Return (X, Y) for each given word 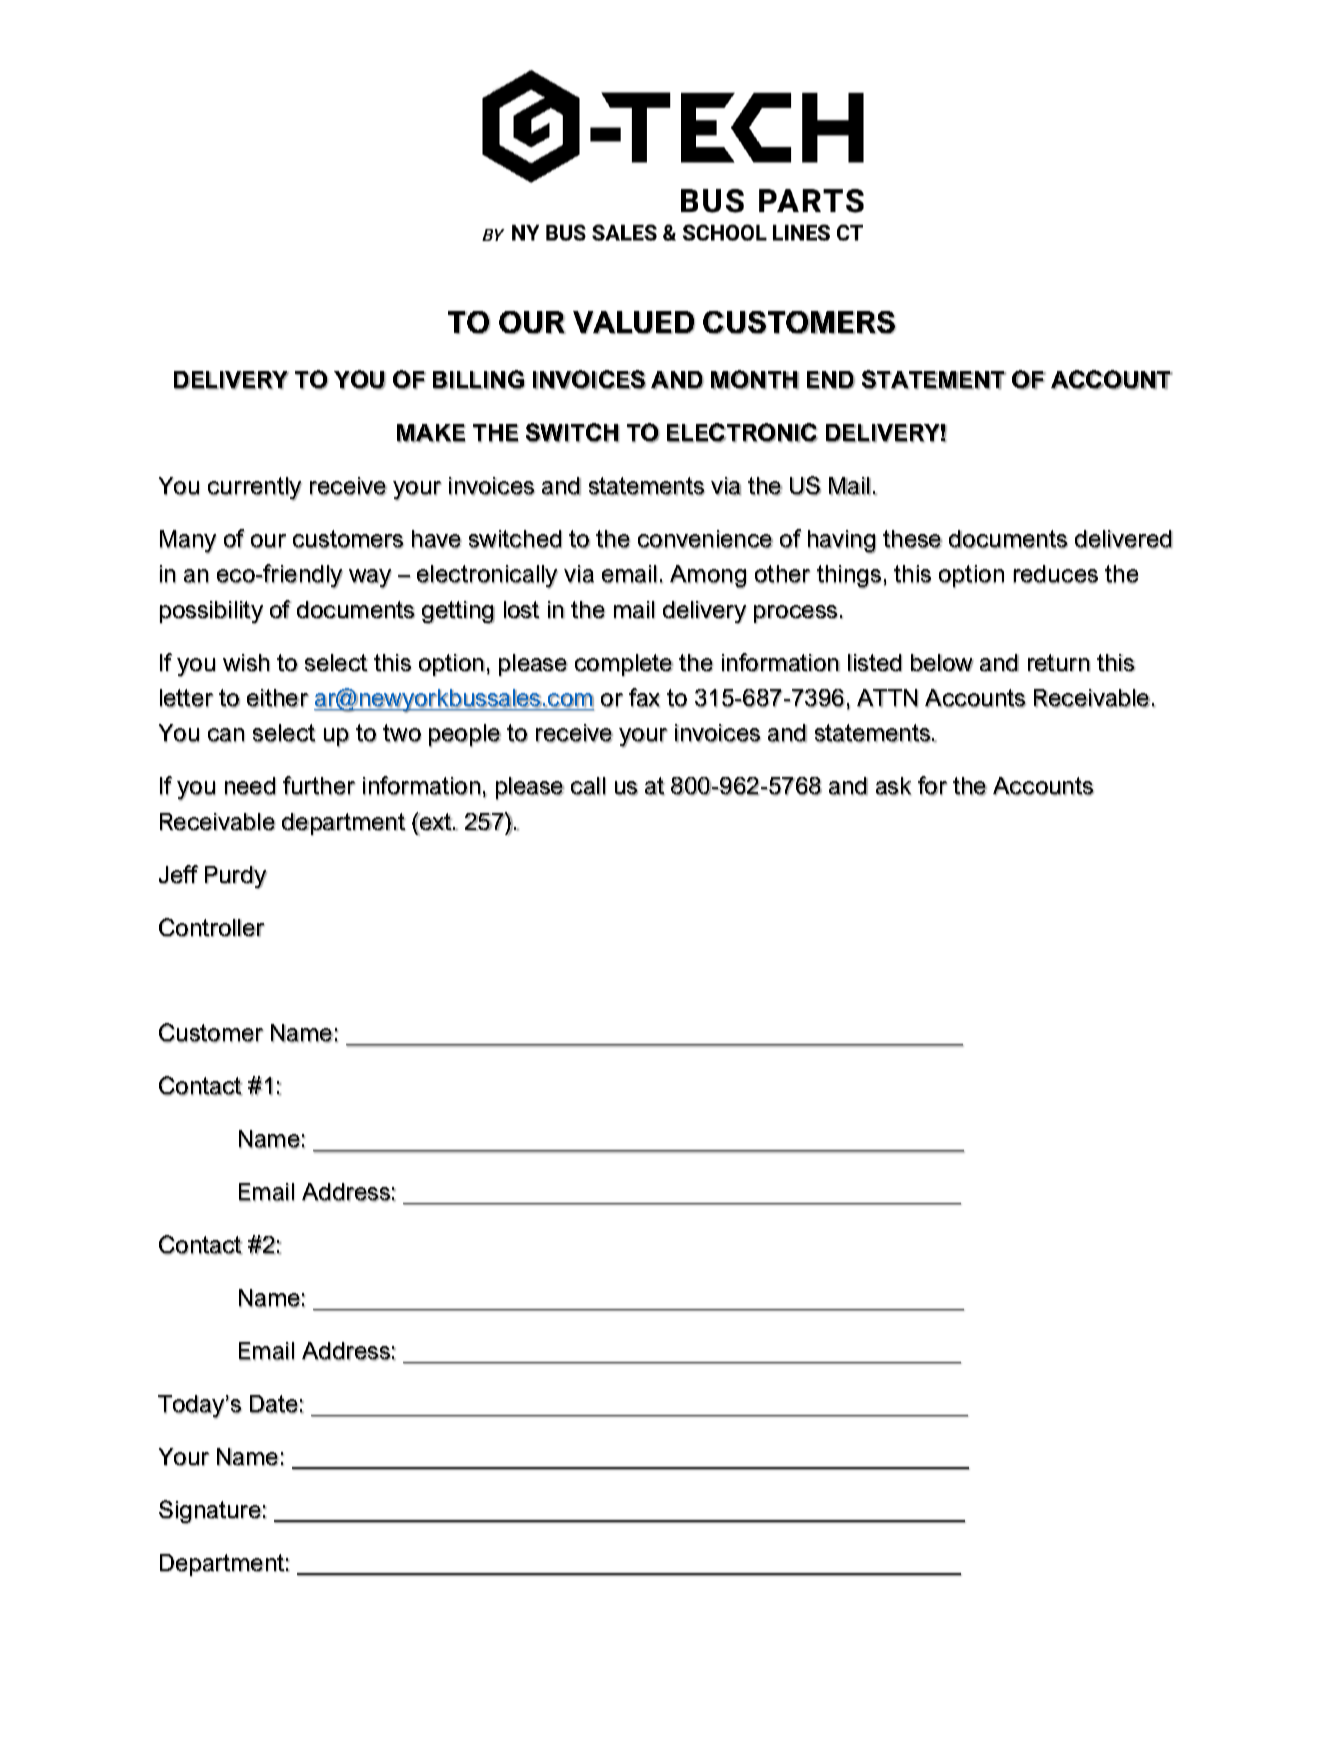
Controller (212, 927)
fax (644, 698)
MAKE (431, 433)
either (278, 698)
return (1059, 663)
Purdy (236, 877)
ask (893, 786)
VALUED (634, 322)
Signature (210, 1512)
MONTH (755, 380)
